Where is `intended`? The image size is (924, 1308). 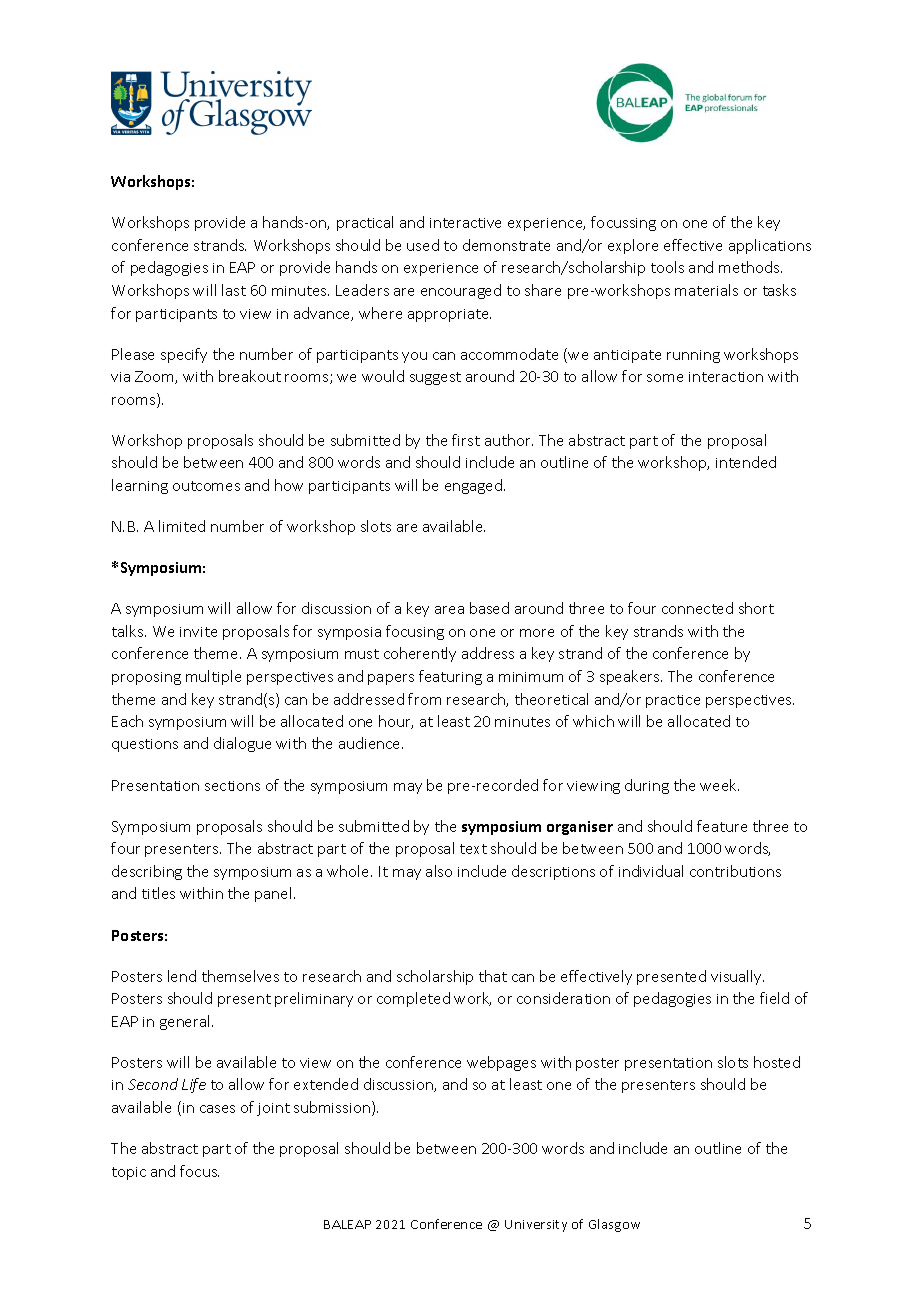
intended is located at coordinates (746, 462).
